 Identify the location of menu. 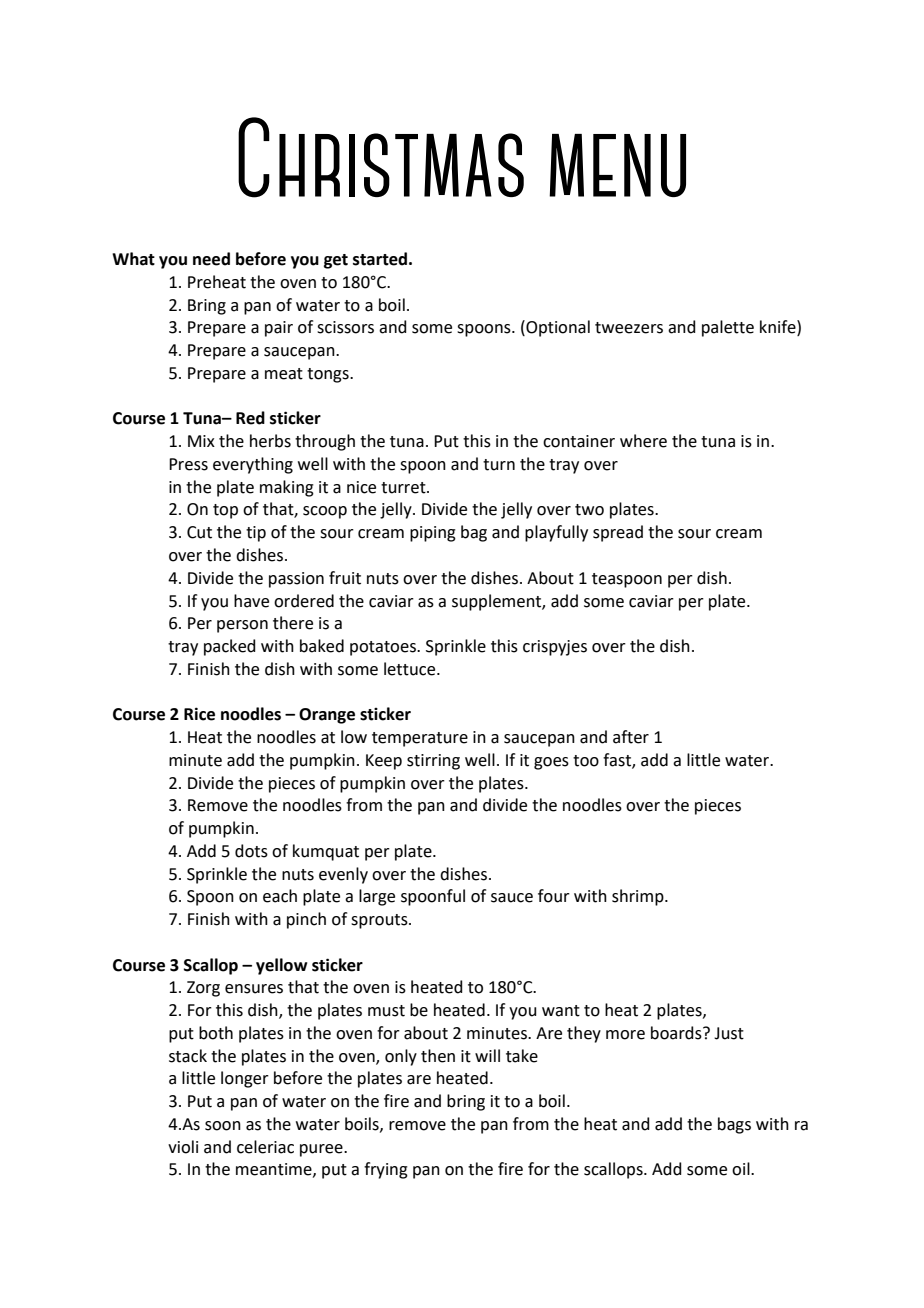
(617, 165).
